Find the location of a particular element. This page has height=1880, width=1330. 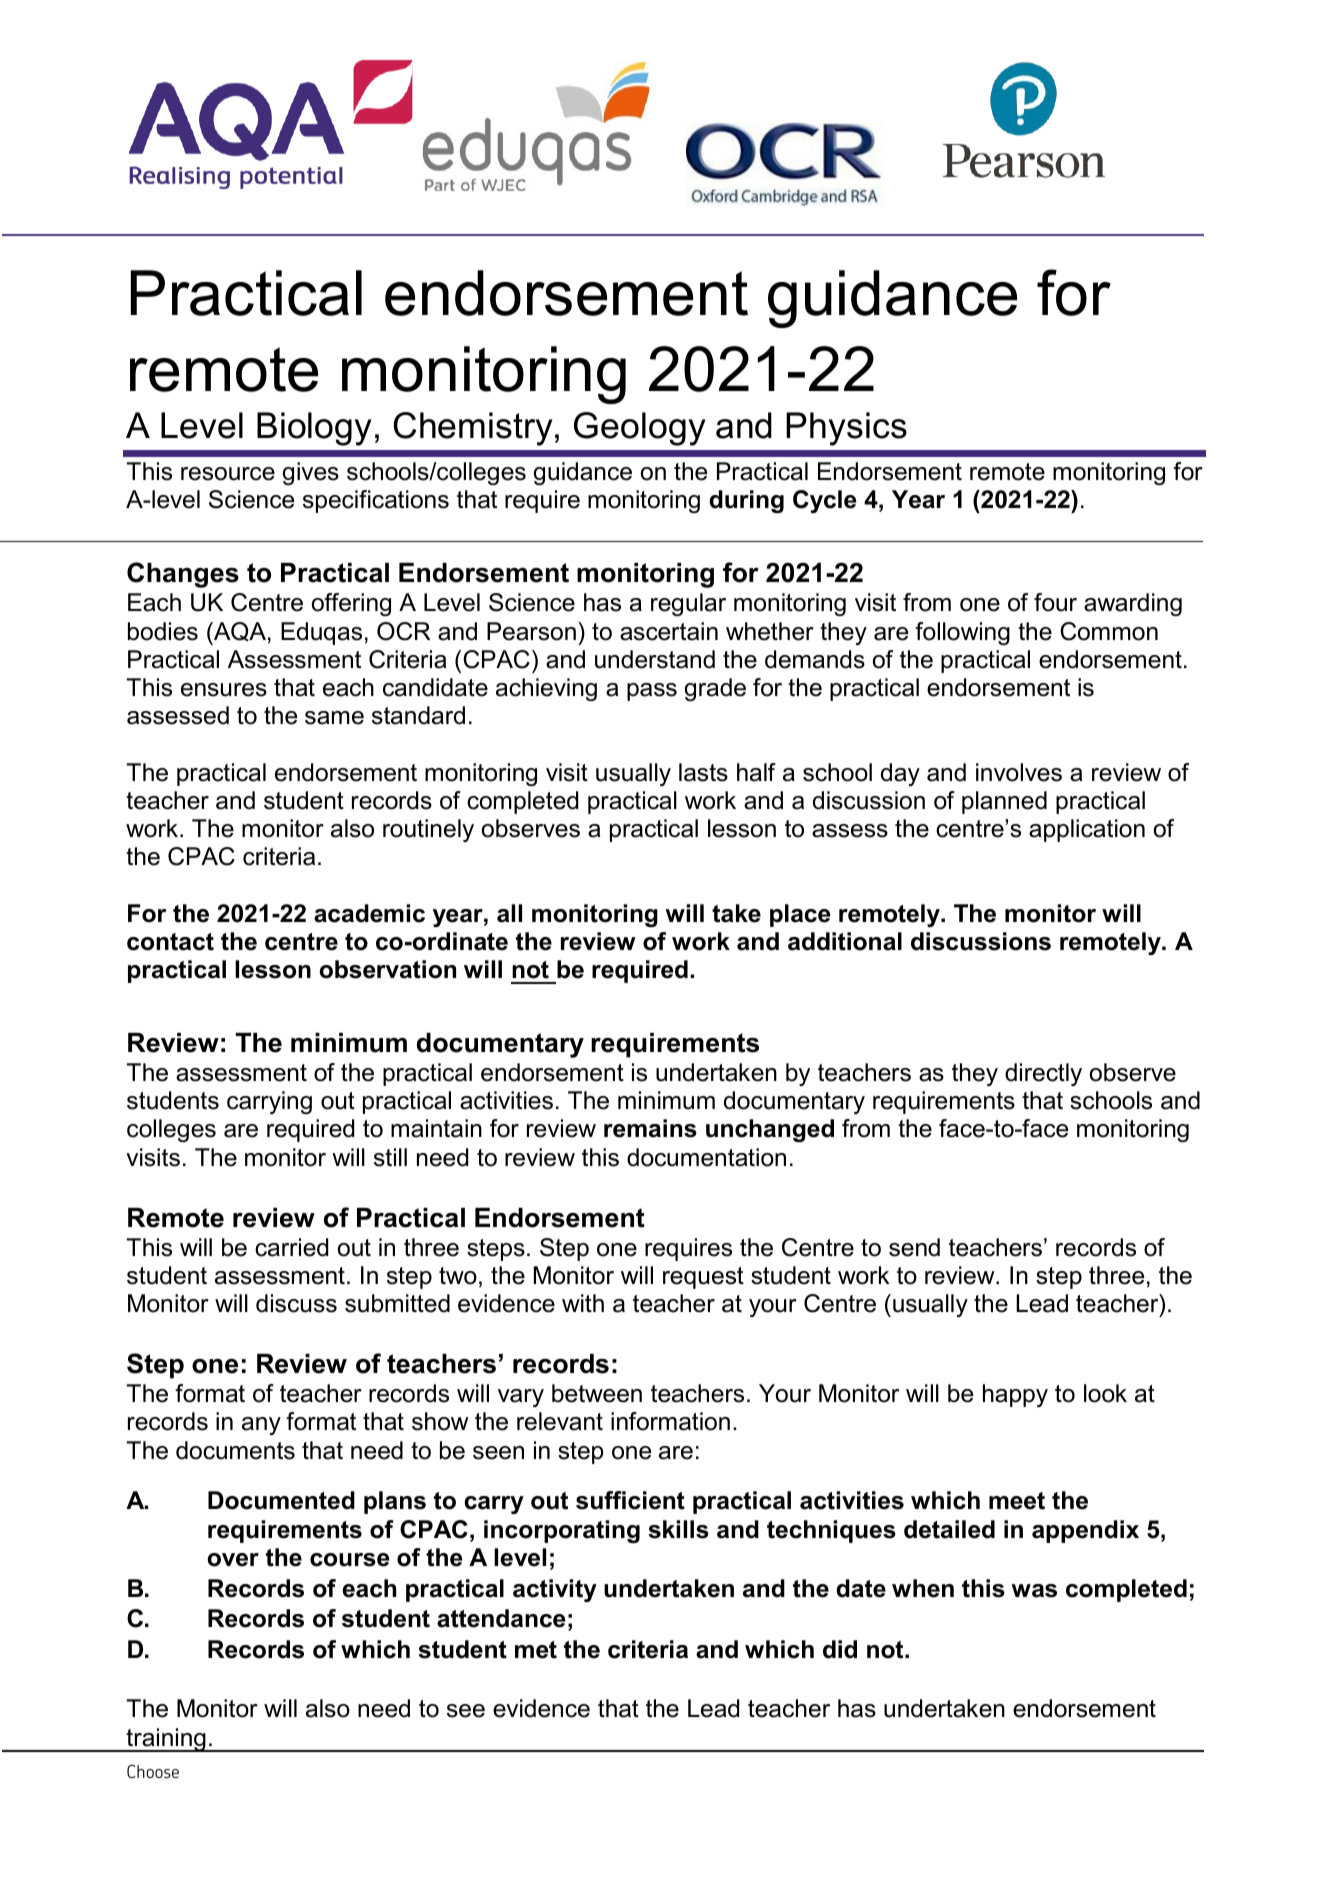

directly is located at coordinates (1043, 1074).
